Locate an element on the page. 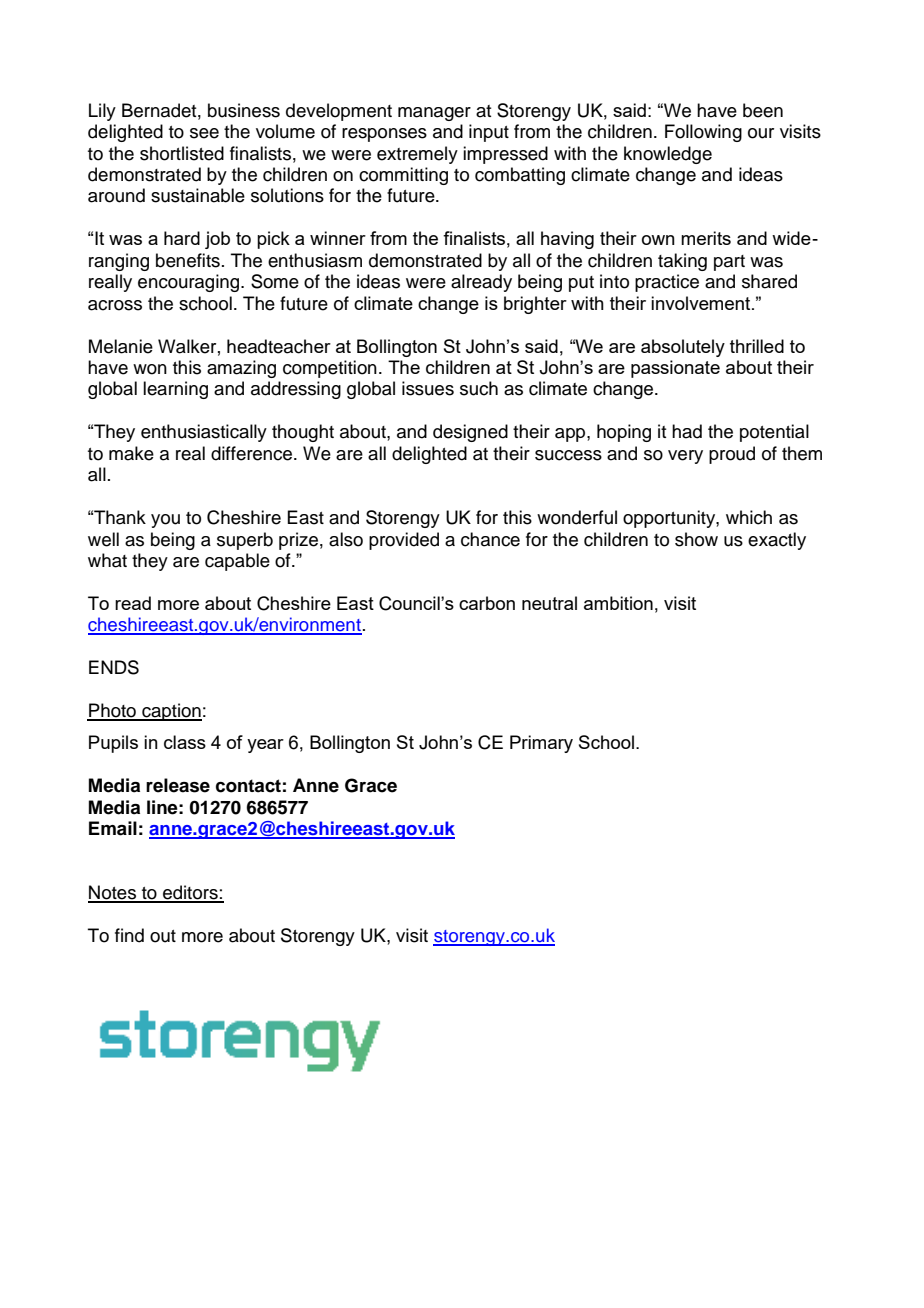 The height and width of the document is (1308, 924). chance is located at coordinates (490, 539).
